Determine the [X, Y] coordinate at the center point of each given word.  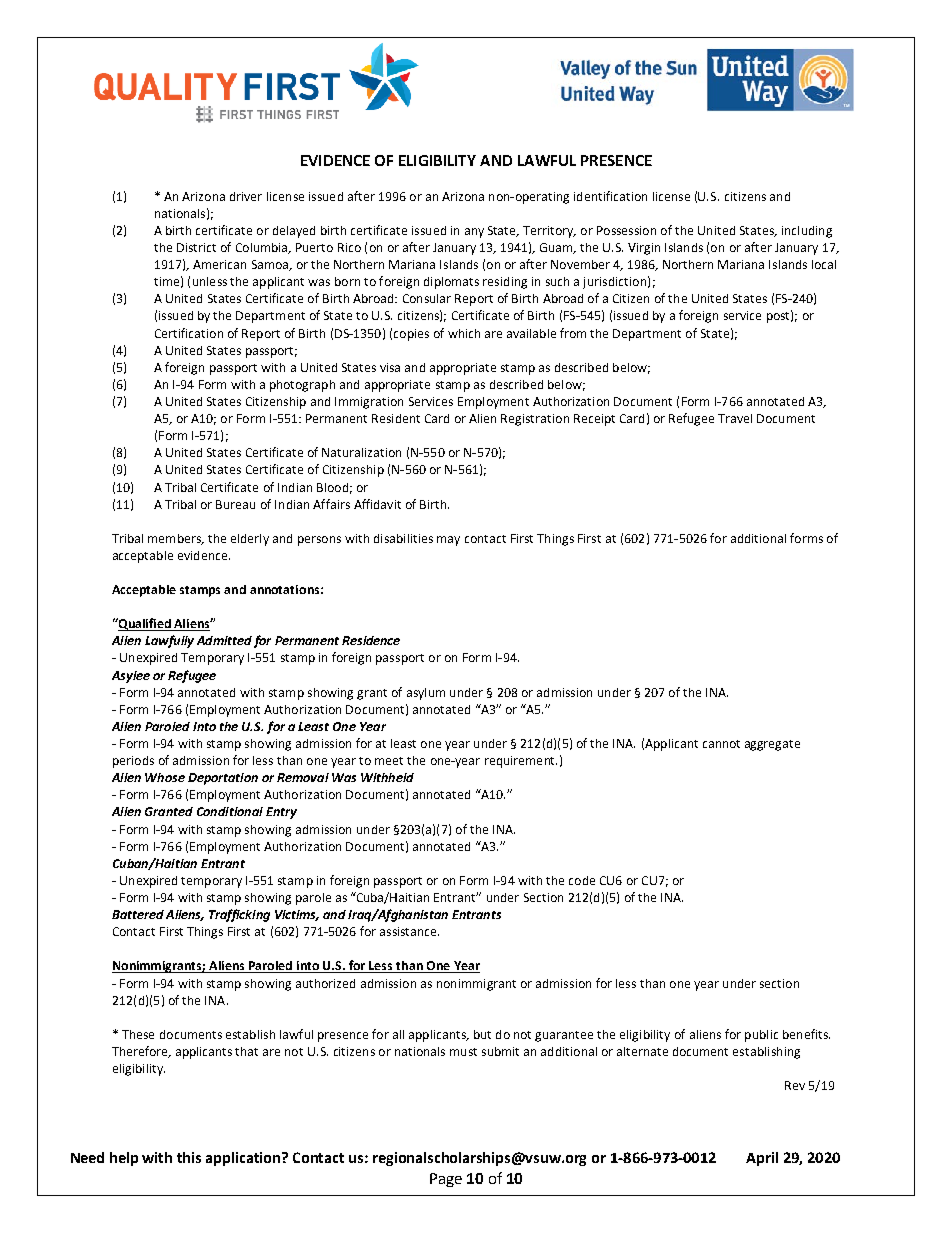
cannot [721, 744]
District [196, 247]
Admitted [224, 640]
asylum [426, 694]
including [807, 232]
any [474, 233]
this [189, 1157]
